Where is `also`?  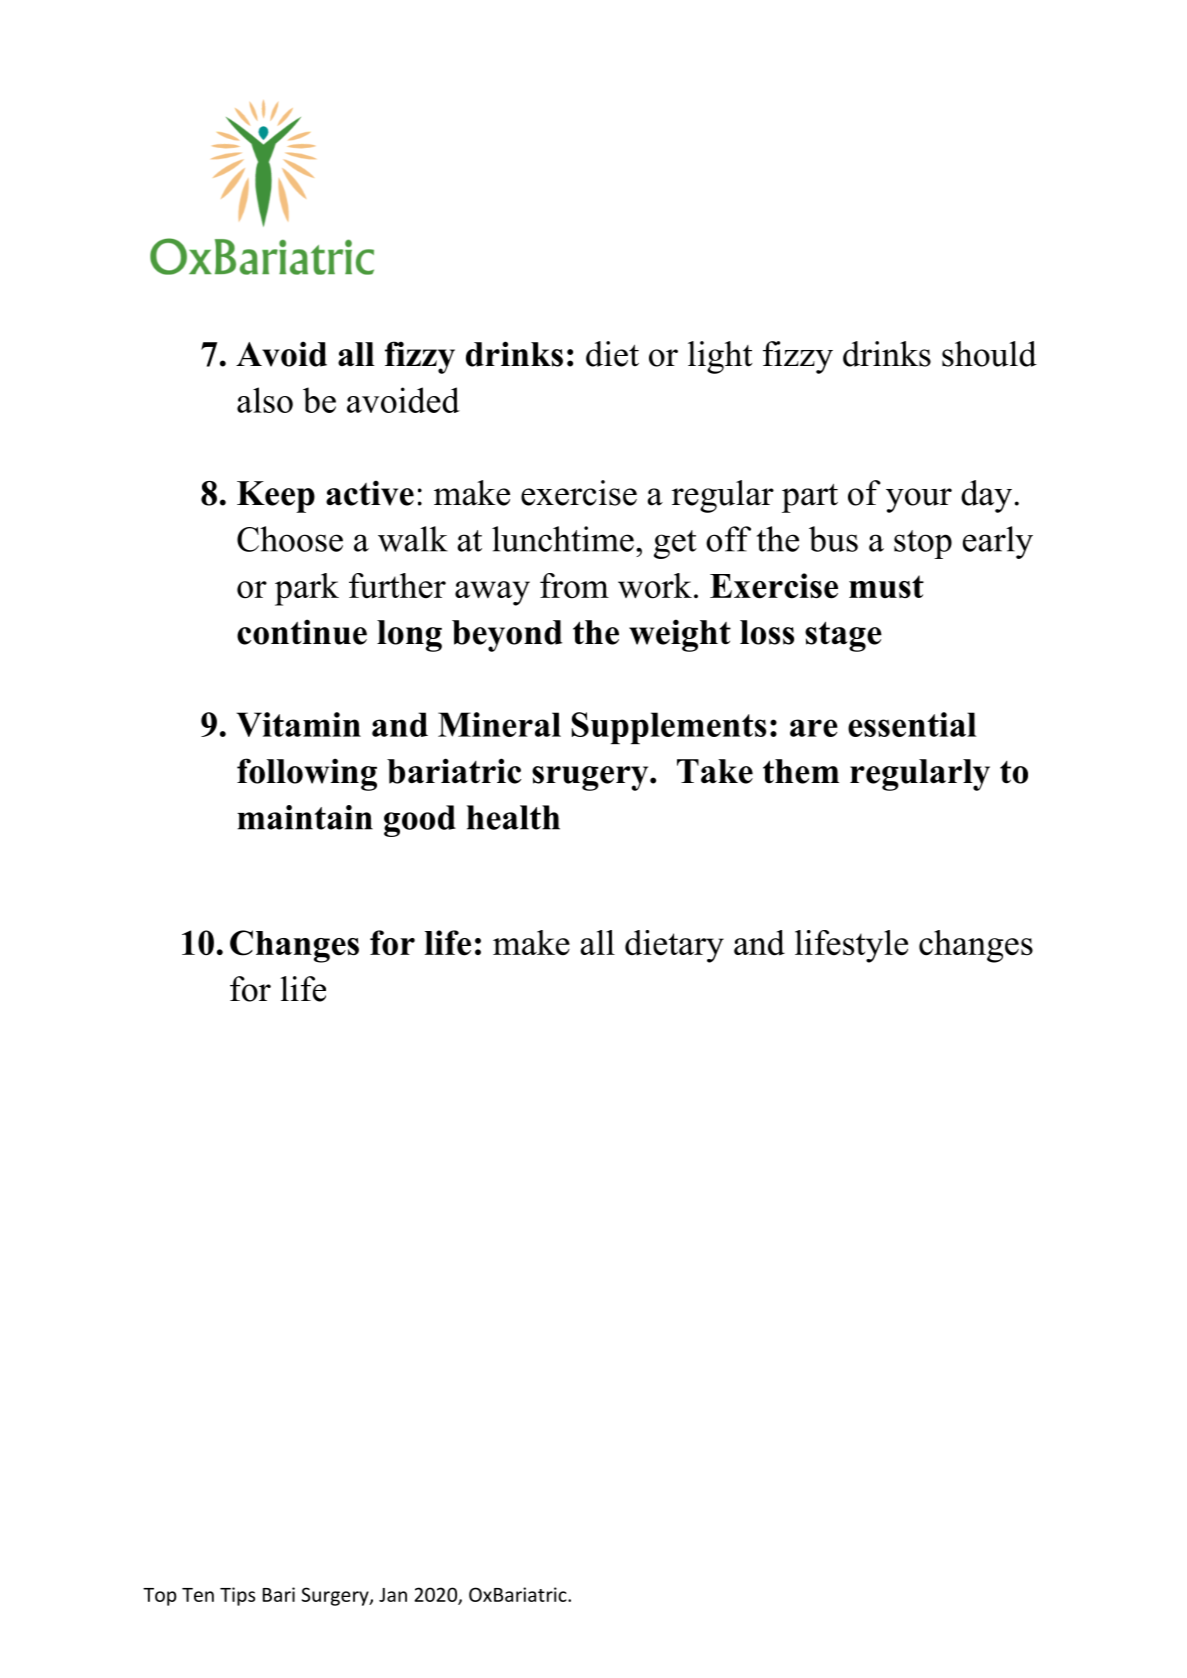
also is located at coordinates (265, 400).
